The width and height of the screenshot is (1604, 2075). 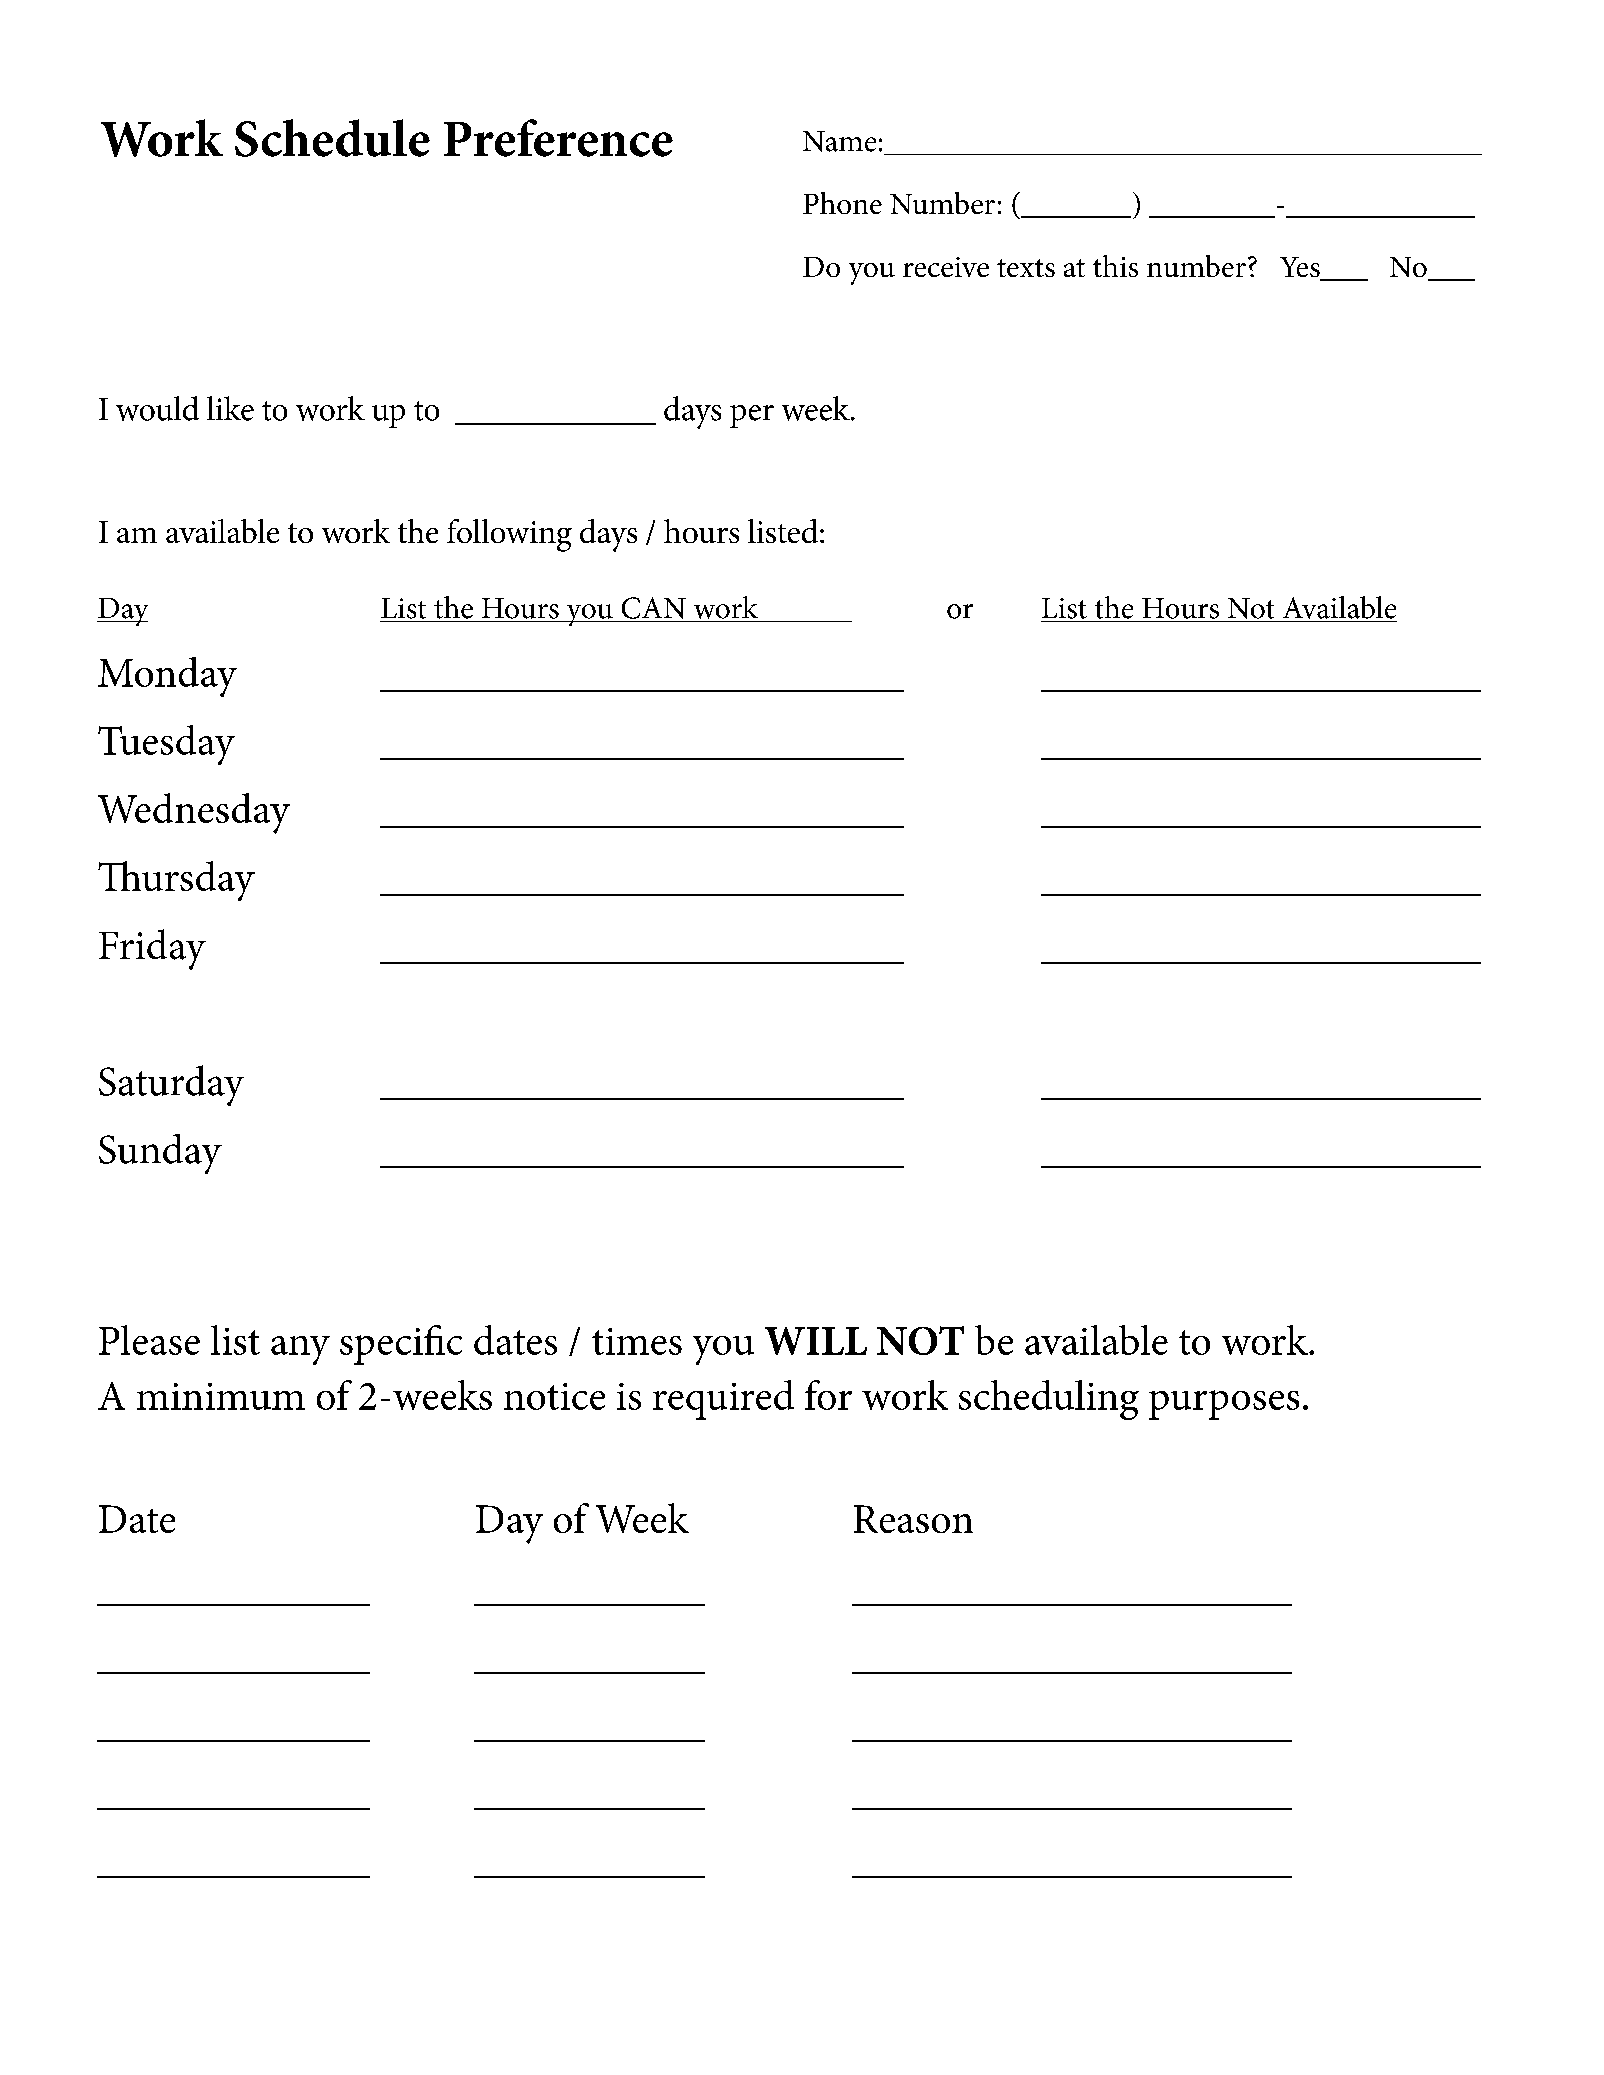 I want to click on times, so click(x=637, y=1341).
